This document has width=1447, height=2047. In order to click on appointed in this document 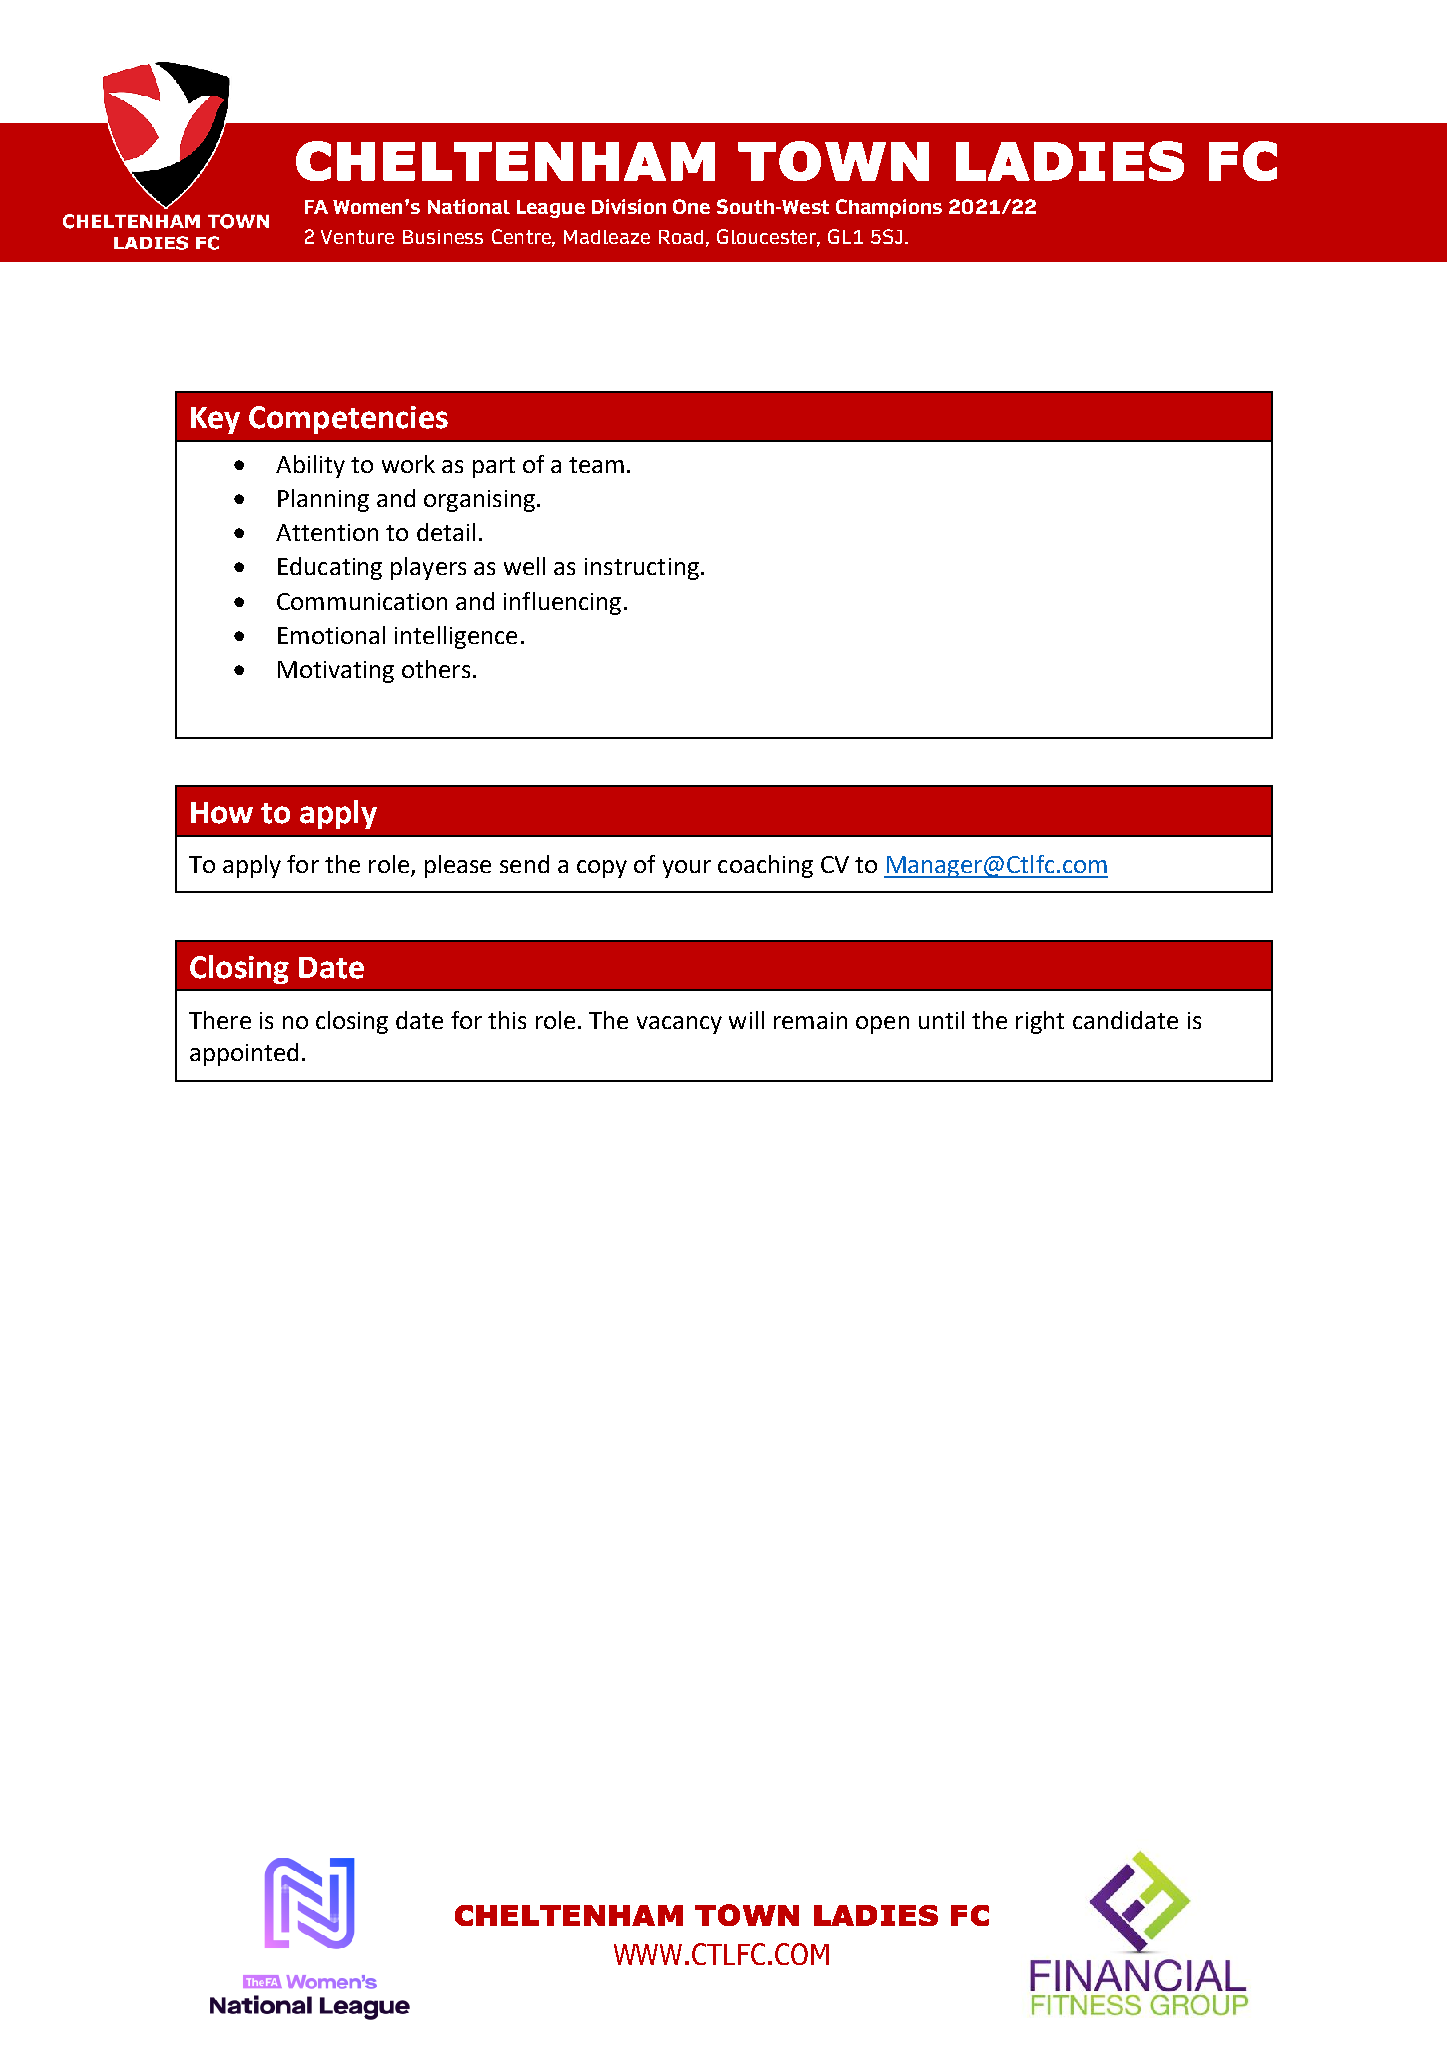, I will do `click(244, 1054)`.
